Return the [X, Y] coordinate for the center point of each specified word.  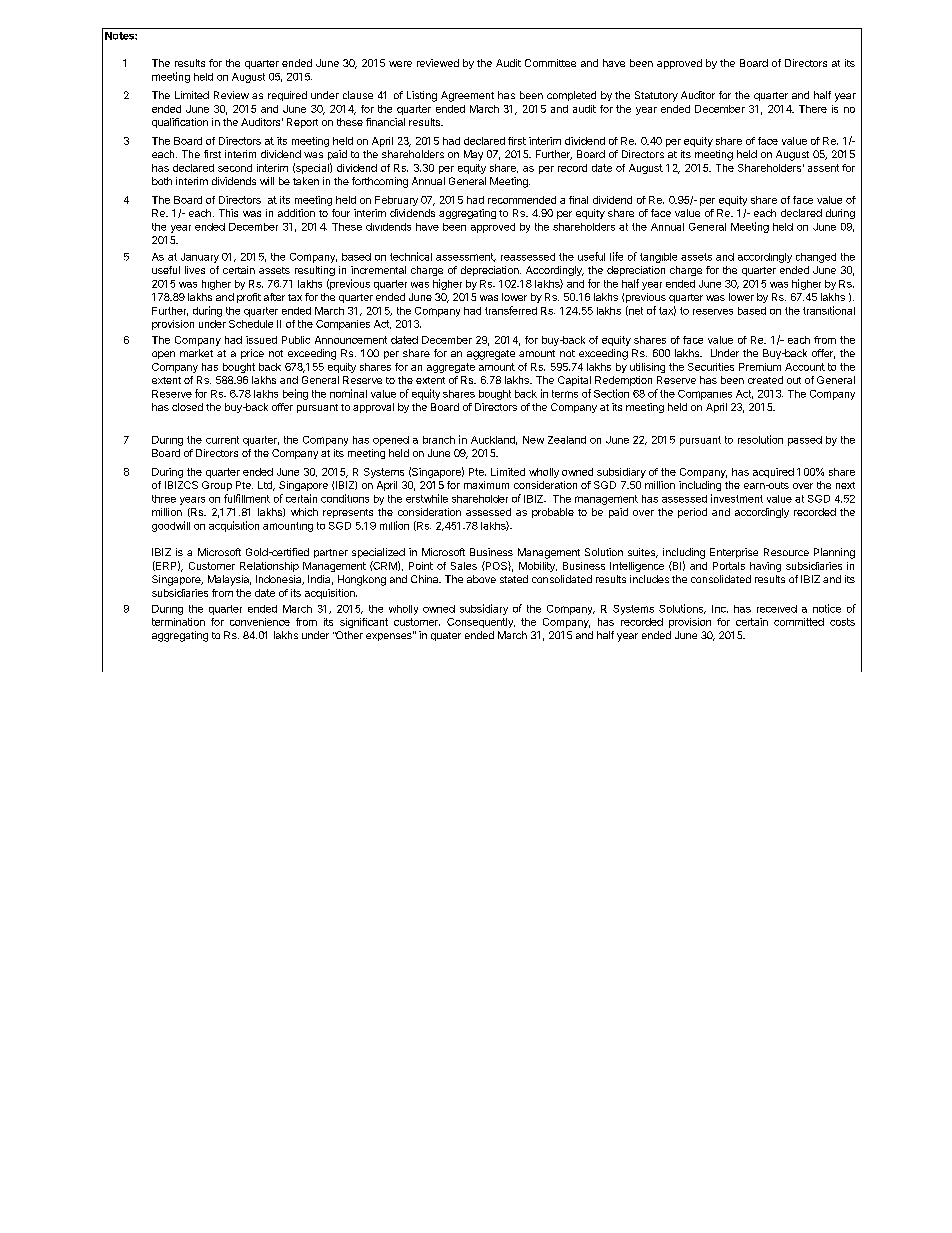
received [777, 609]
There [813, 109]
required [287, 96]
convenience [260, 622]
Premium [760, 367]
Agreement [467, 96]
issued [261, 340]
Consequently [481, 623]
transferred [511, 310]
